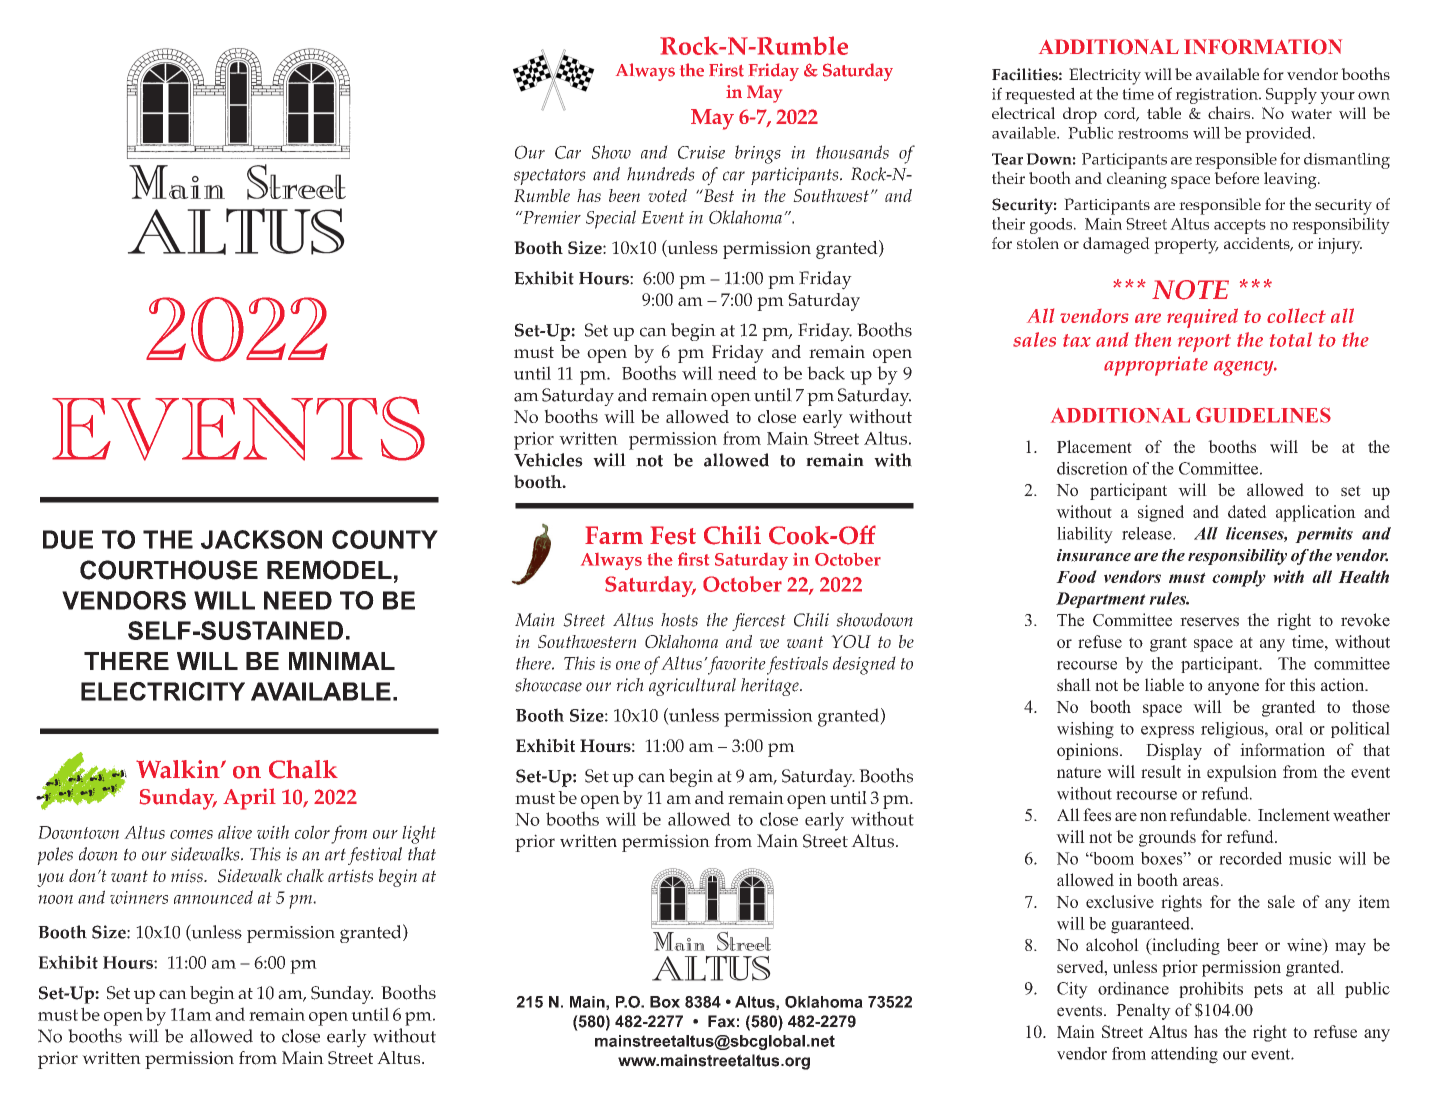 The height and width of the screenshot is (1105, 1429). What do you see at coordinates (550, 177) in the screenshot?
I see `spectators` at bounding box center [550, 177].
